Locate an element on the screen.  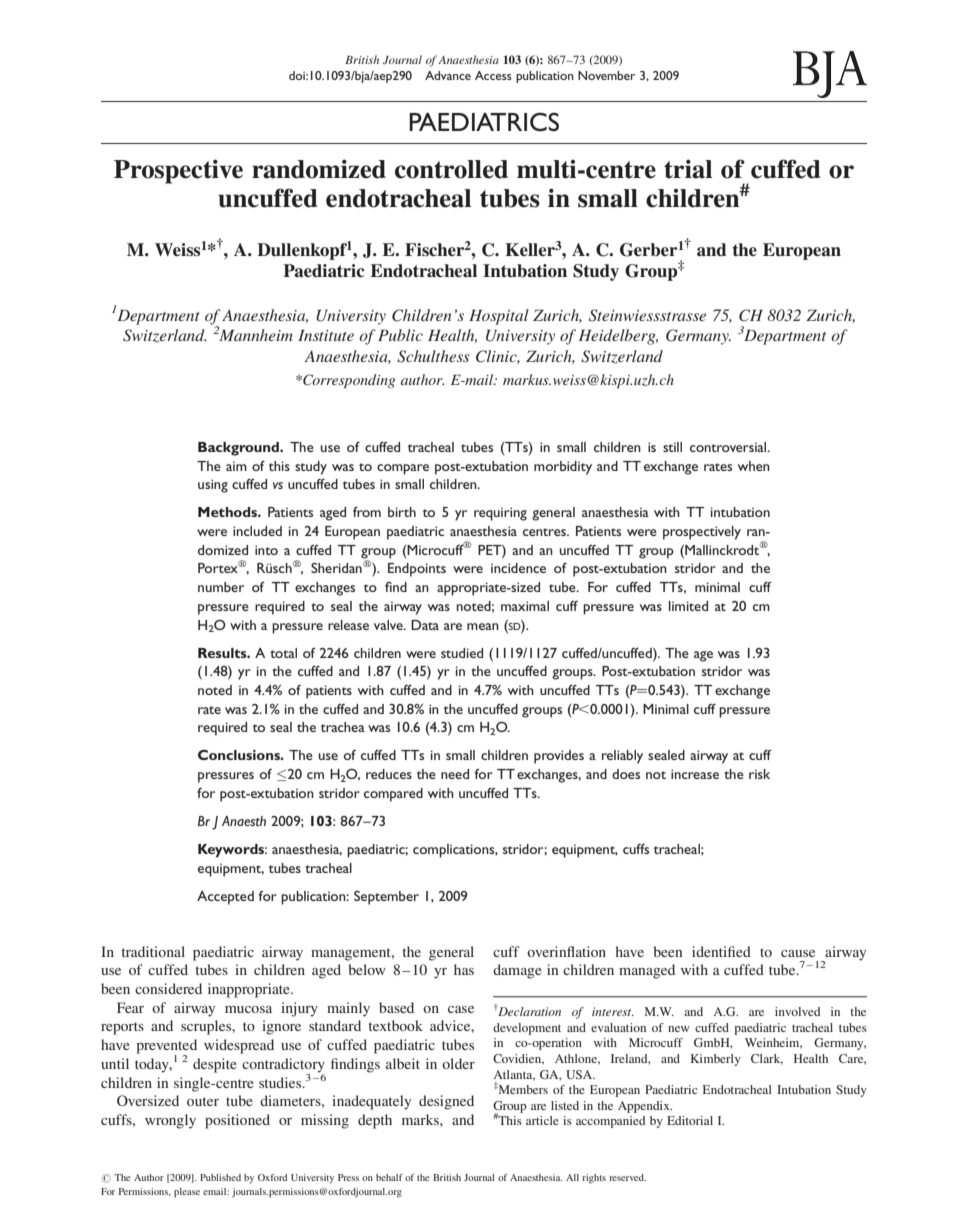
Accepted is located at coordinates (225, 898).
